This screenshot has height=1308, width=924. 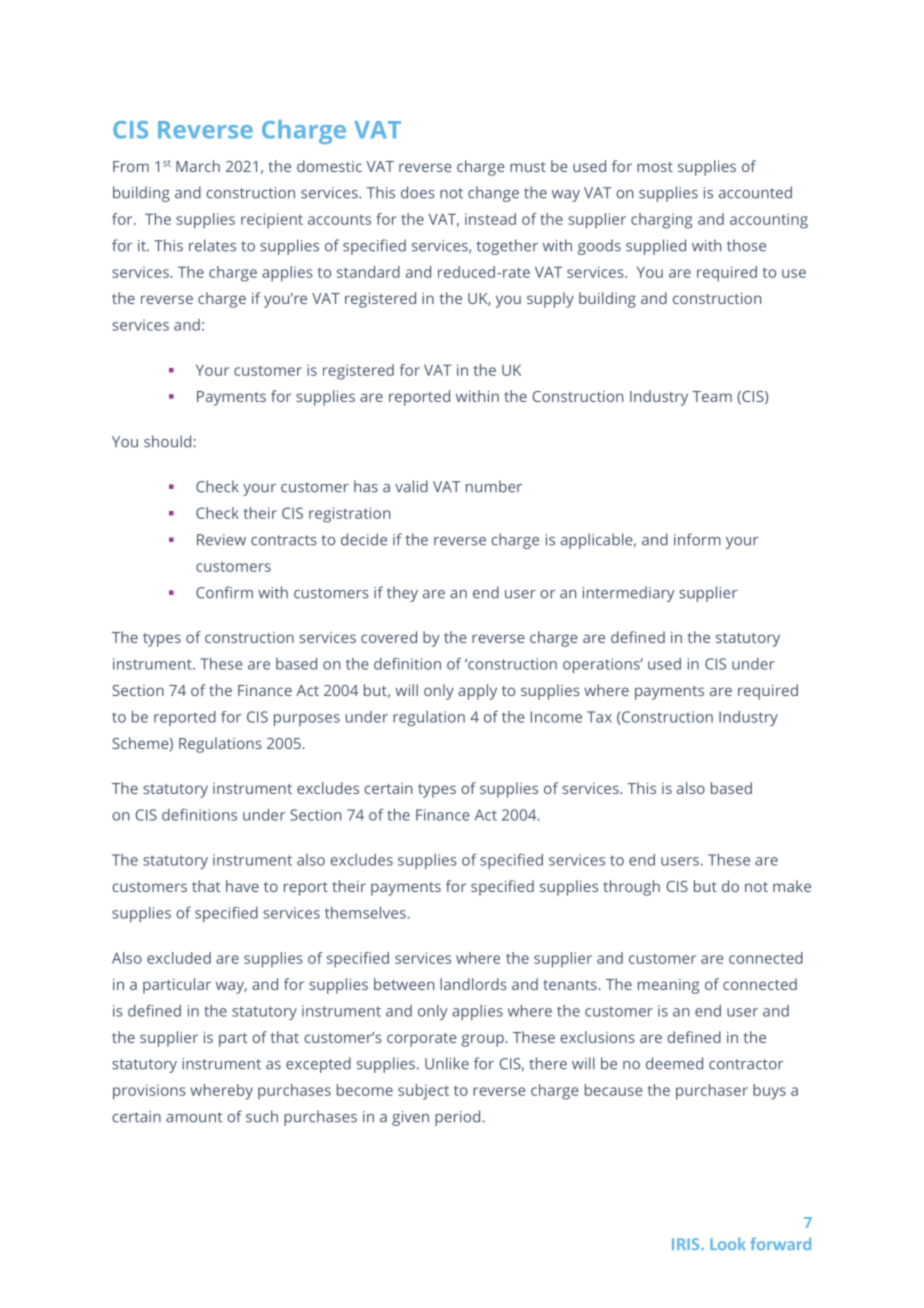 What do you see at coordinates (459, 1118) in the screenshot?
I see `period` at bounding box center [459, 1118].
